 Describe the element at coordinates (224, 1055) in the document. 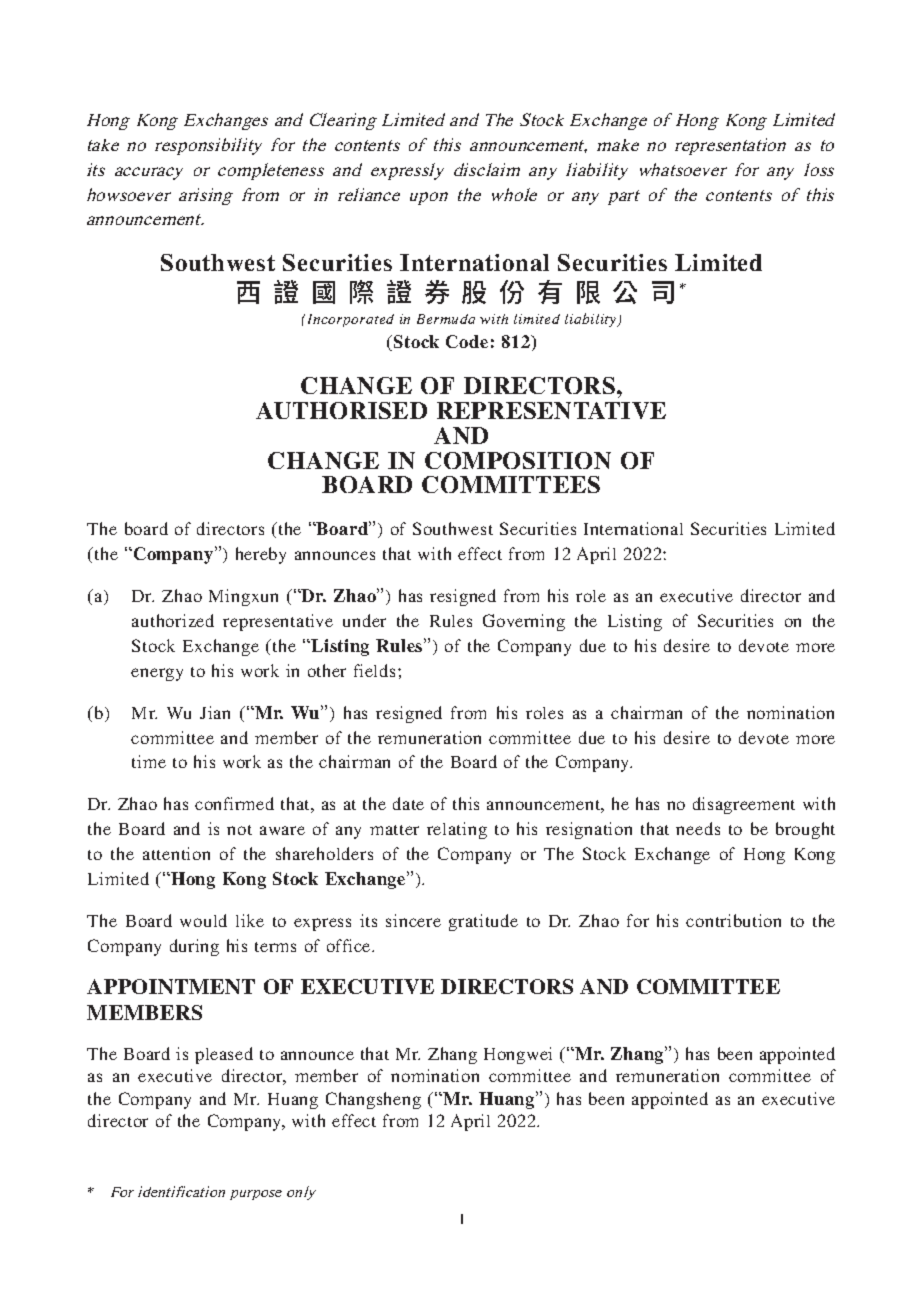

I see `pleased` at that location.
